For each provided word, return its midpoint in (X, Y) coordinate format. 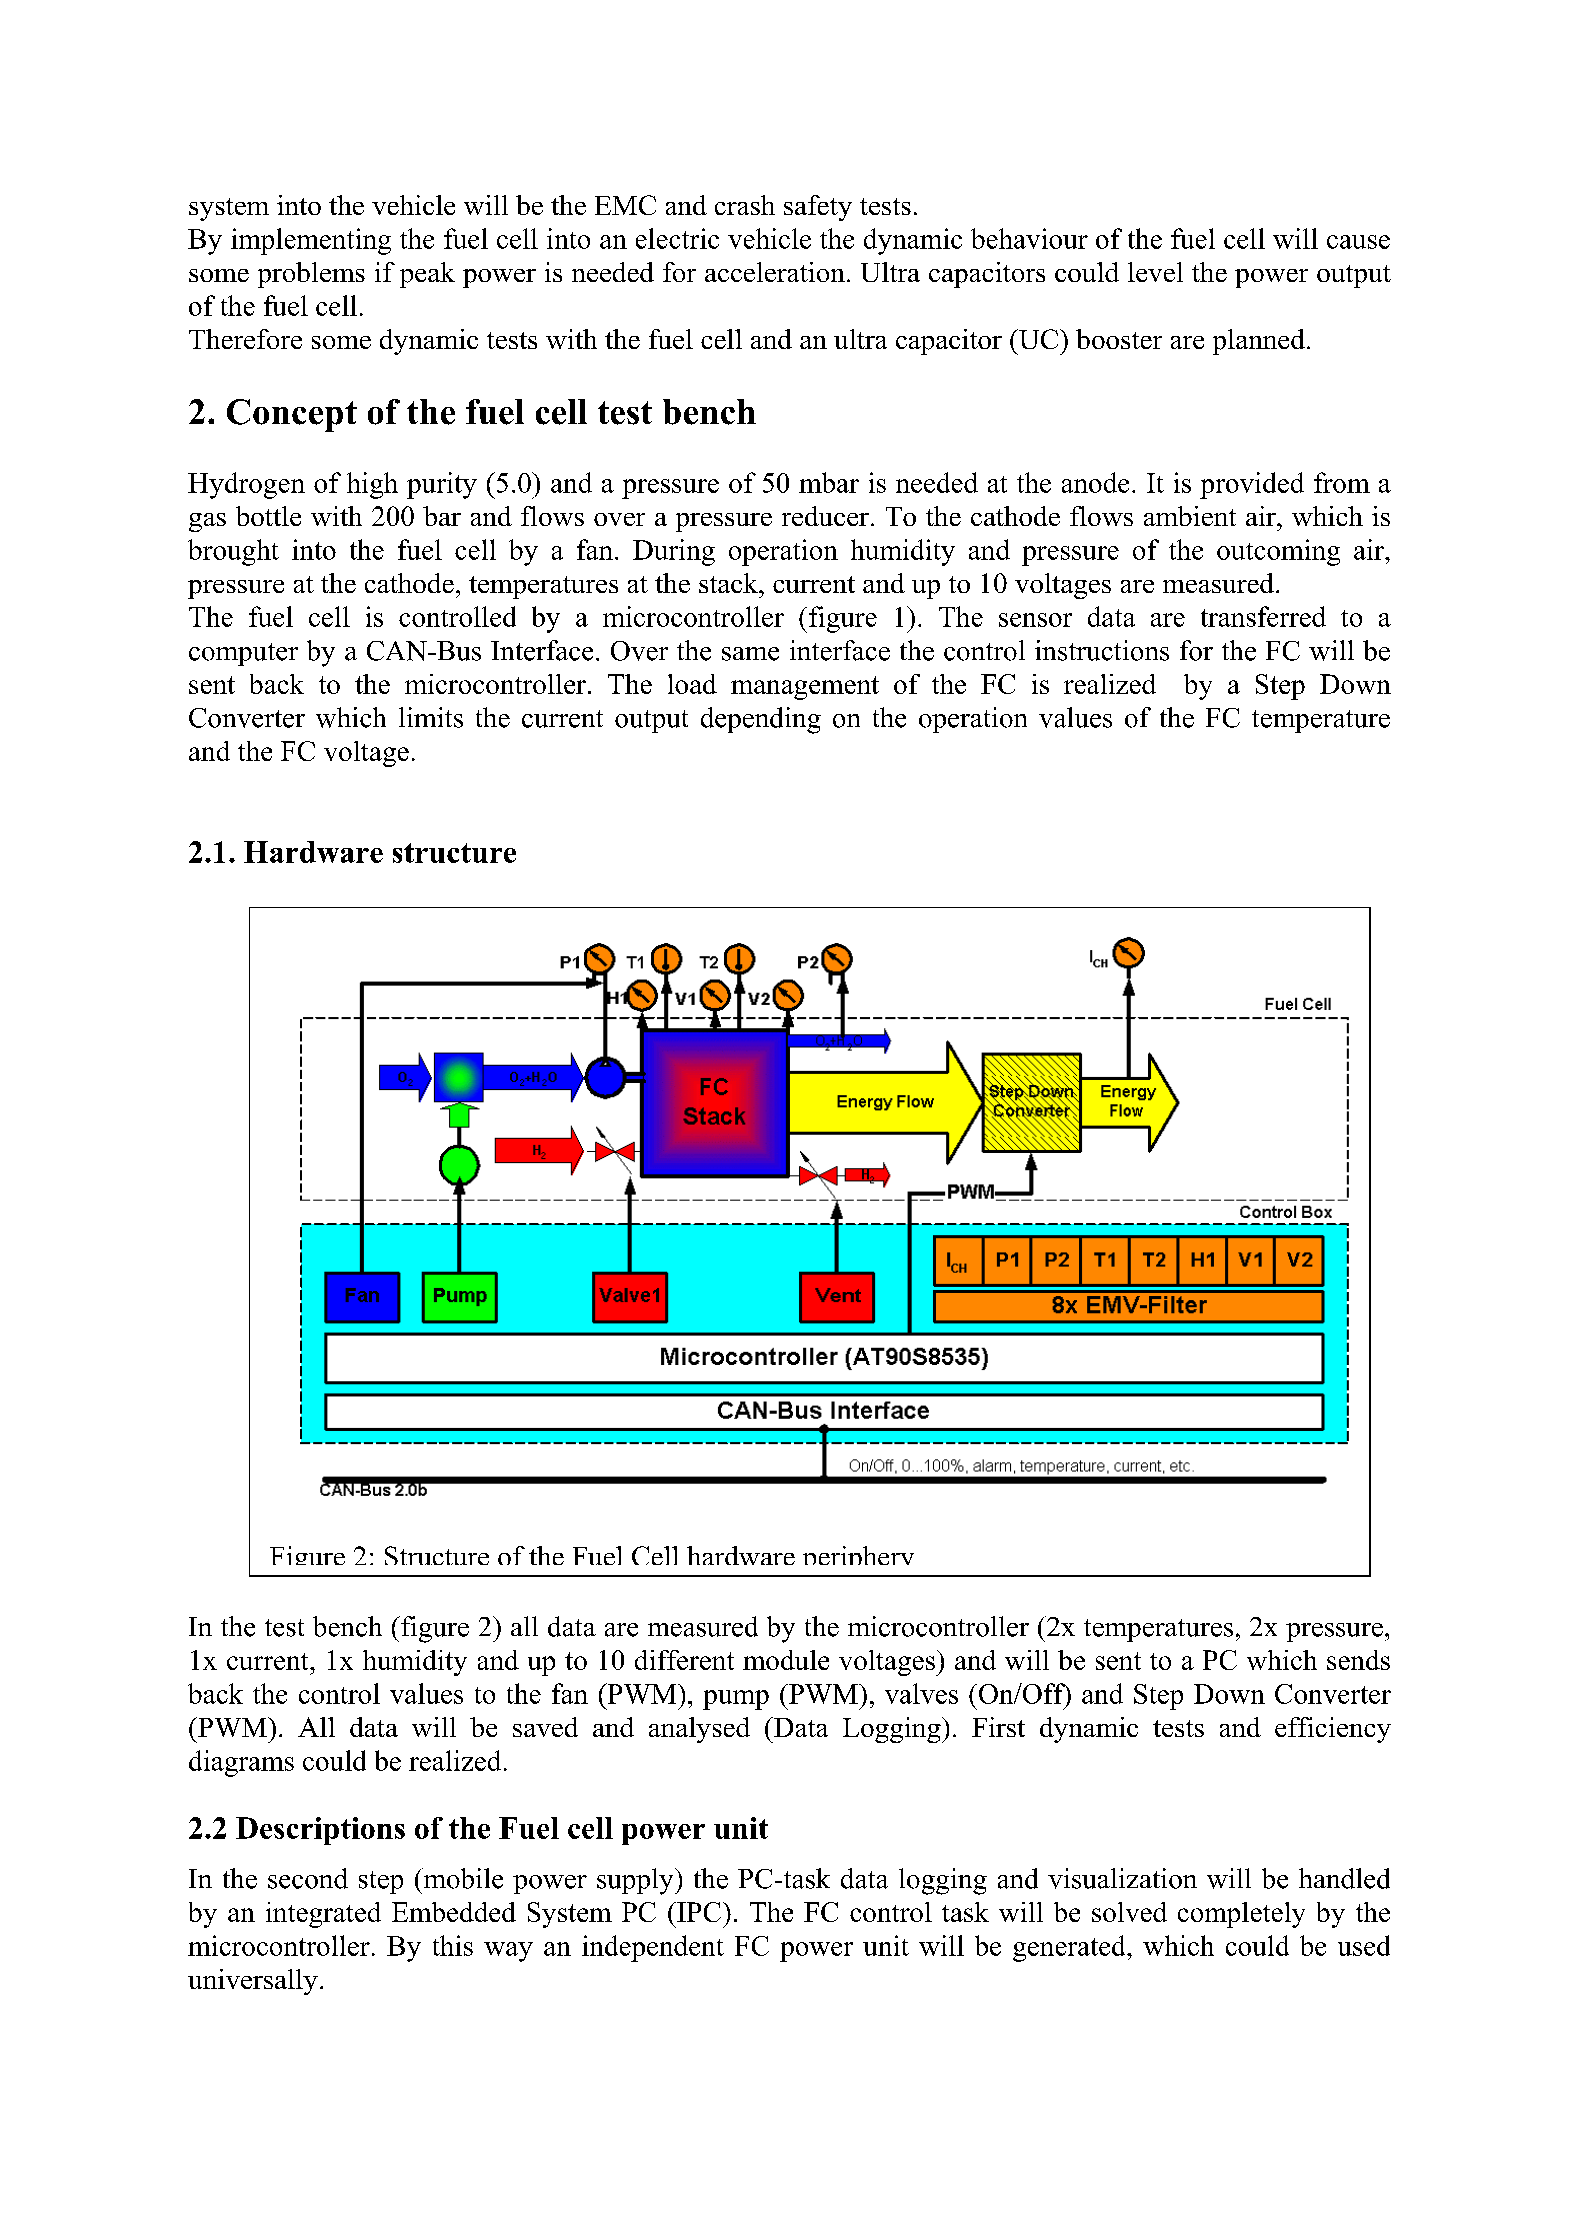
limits (431, 717)
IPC (698, 1912)
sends (1358, 1660)
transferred (1263, 616)
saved (545, 1727)
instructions (1102, 650)
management (805, 688)
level (1155, 272)
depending (761, 720)
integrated (323, 1915)
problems (311, 275)
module (786, 1660)
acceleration (775, 272)
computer (243, 654)
